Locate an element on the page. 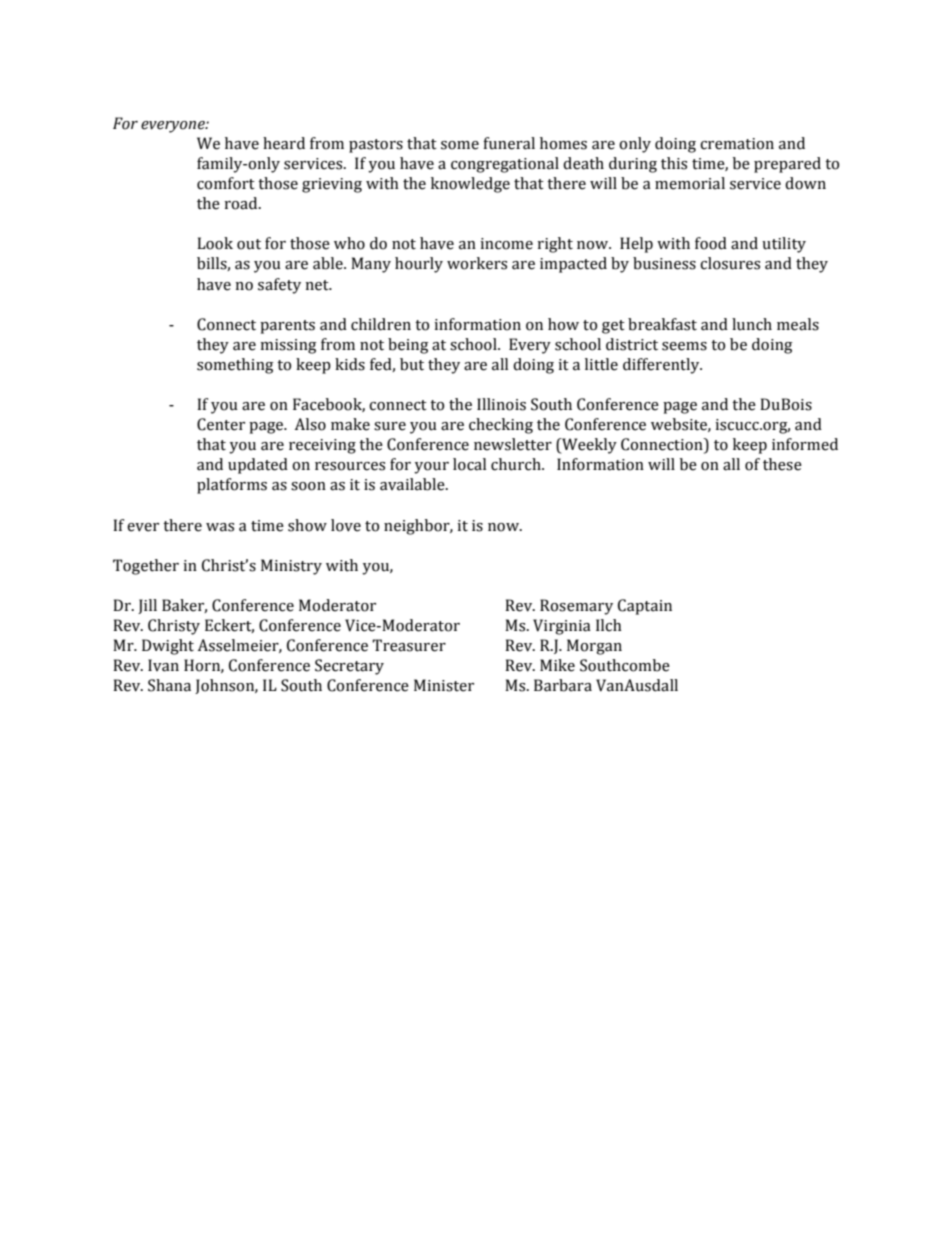  business is located at coordinates (664, 263).
